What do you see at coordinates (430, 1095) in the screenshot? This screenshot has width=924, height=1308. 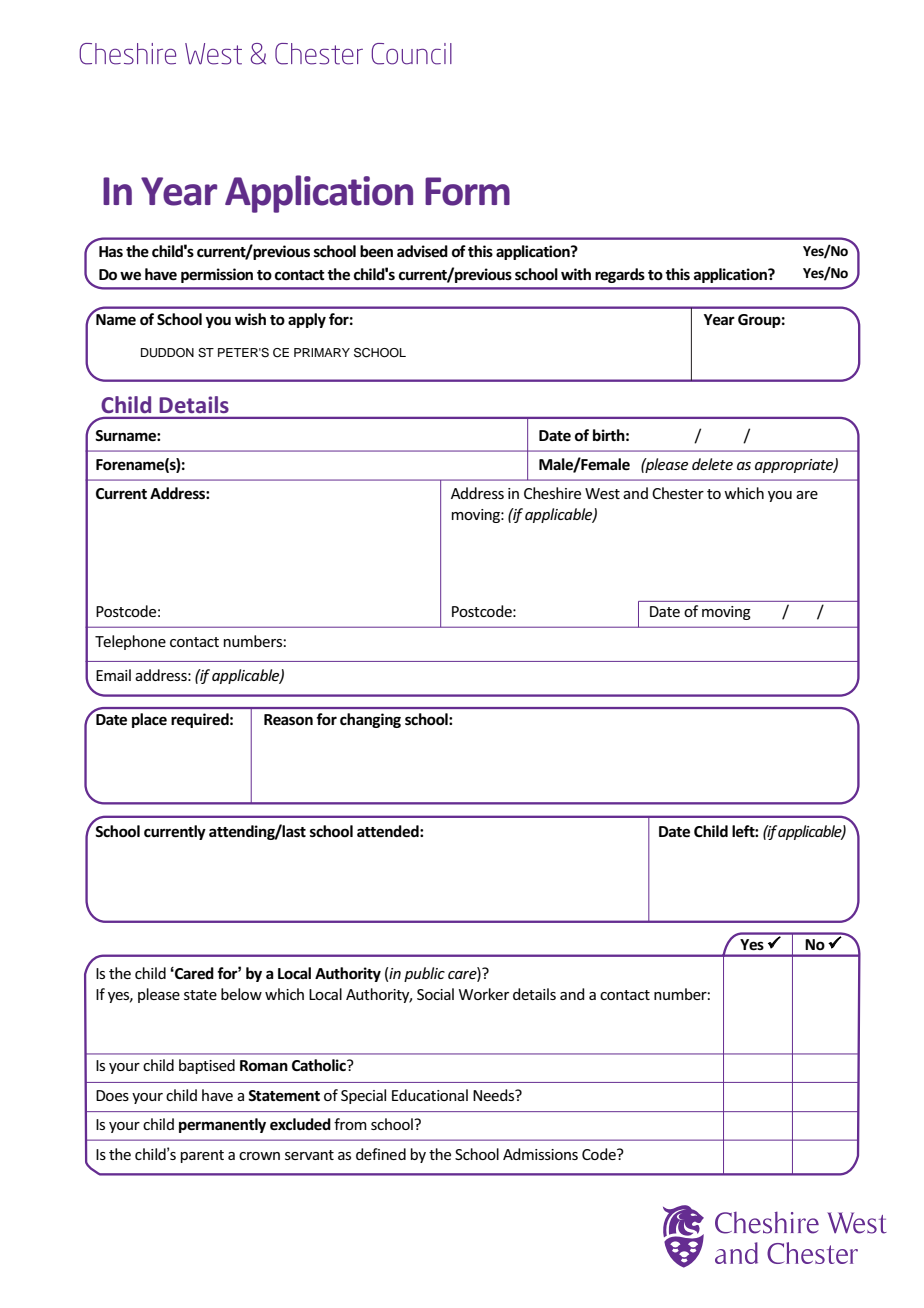 I see `Educational` at bounding box center [430, 1095].
